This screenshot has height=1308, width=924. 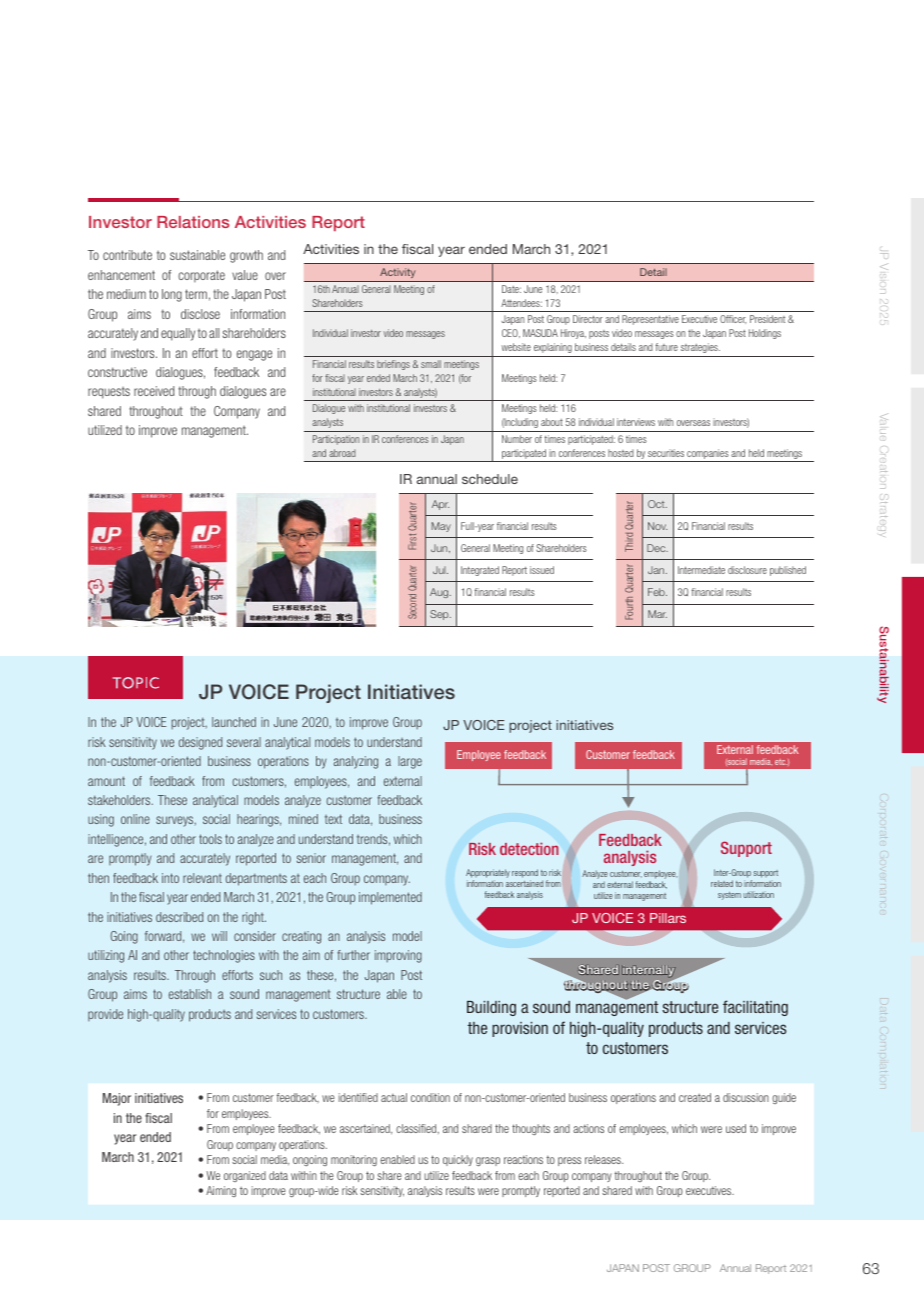 What do you see at coordinates (755, 1008) in the screenshot?
I see `facilitating` at bounding box center [755, 1008].
